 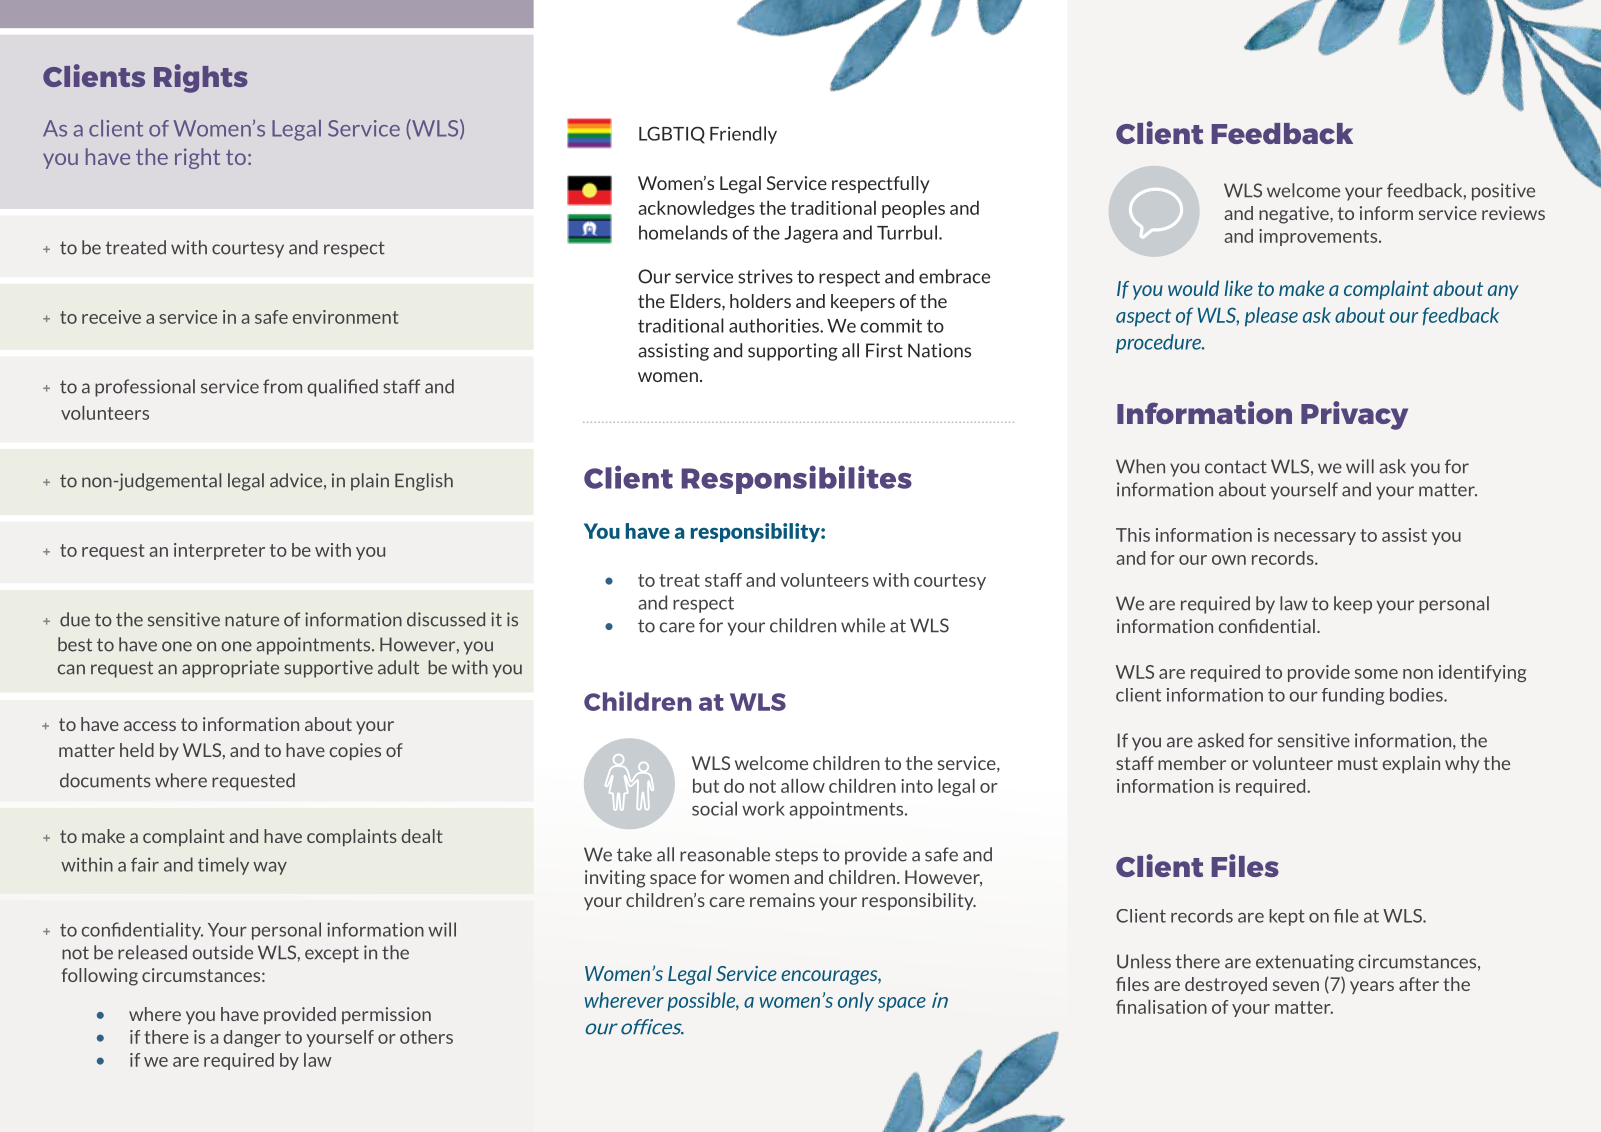 What do you see at coordinates (1354, 415) in the screenshot?
I see `Privacy` at bounding box center [1354, 415].
